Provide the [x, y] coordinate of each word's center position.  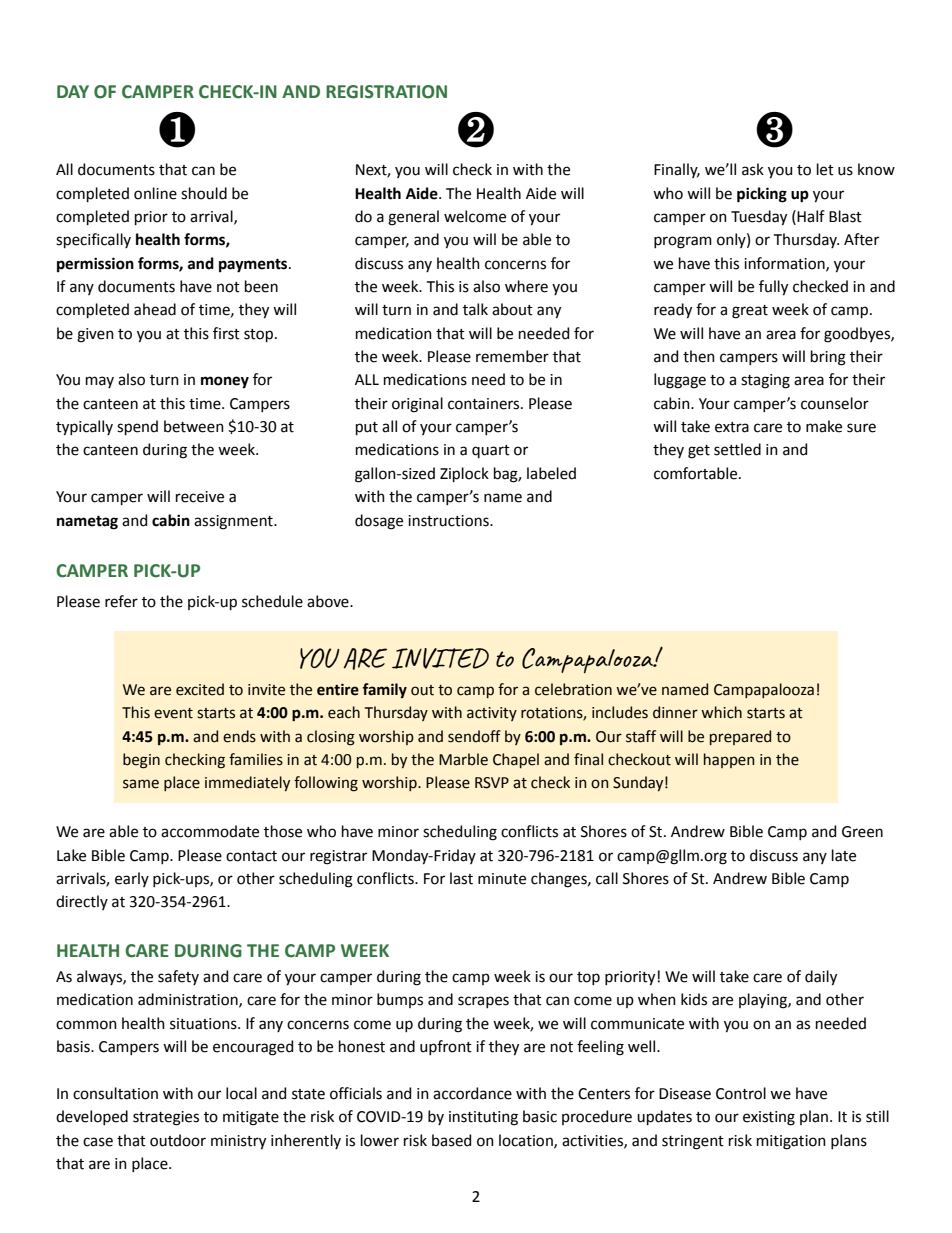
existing [769, 1118]
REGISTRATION [386, 92]
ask [753, 169]
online [155, 193]
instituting [483, 1118]
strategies [166, 1118]
